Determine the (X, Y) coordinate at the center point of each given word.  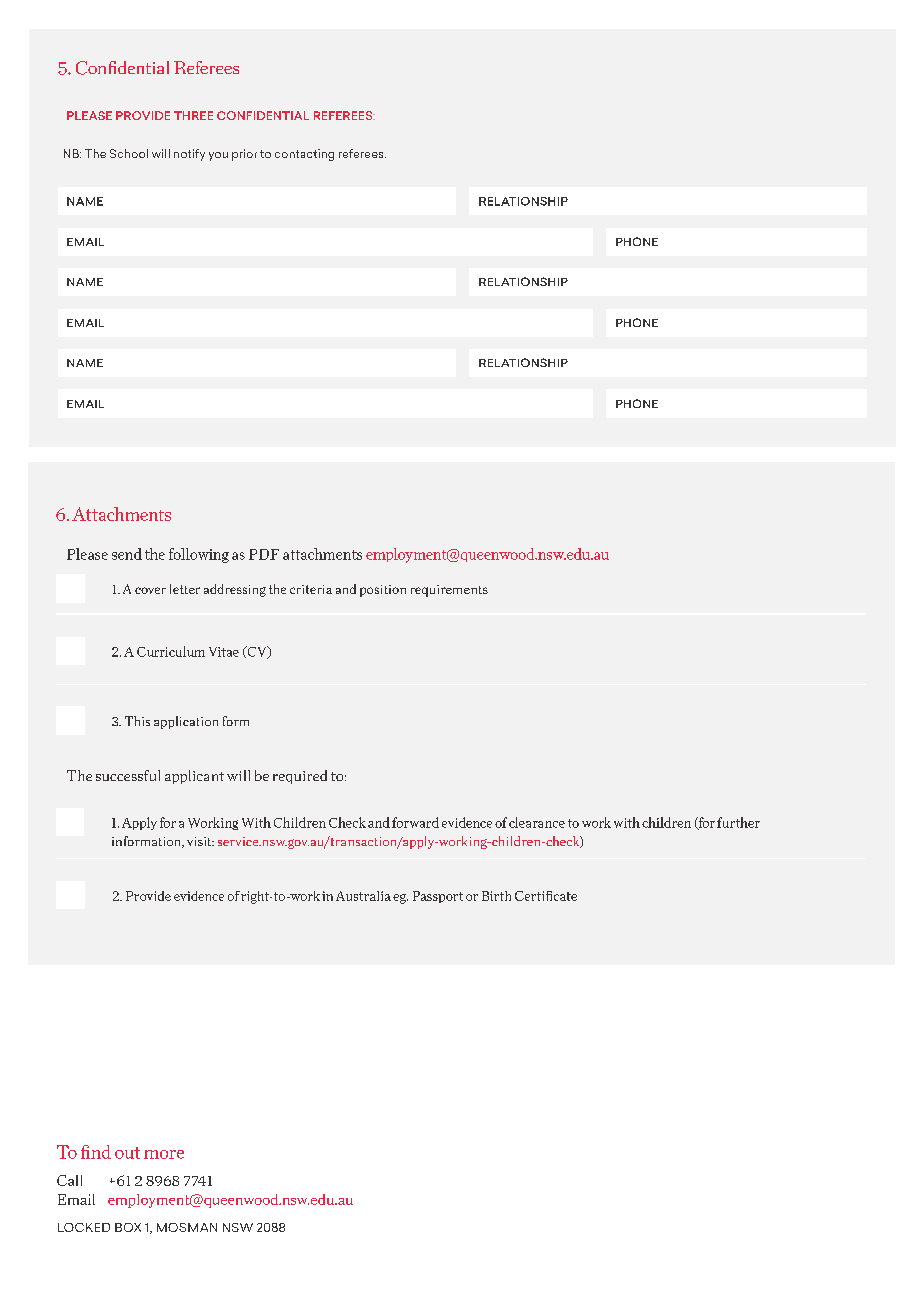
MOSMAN (187, 1227)
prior (244, 155)
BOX (128, 1227)
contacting (304, 155)
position (383, 591)
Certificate (546, 896)
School (129, 153)
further (738, 822)
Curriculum (171, 651)
